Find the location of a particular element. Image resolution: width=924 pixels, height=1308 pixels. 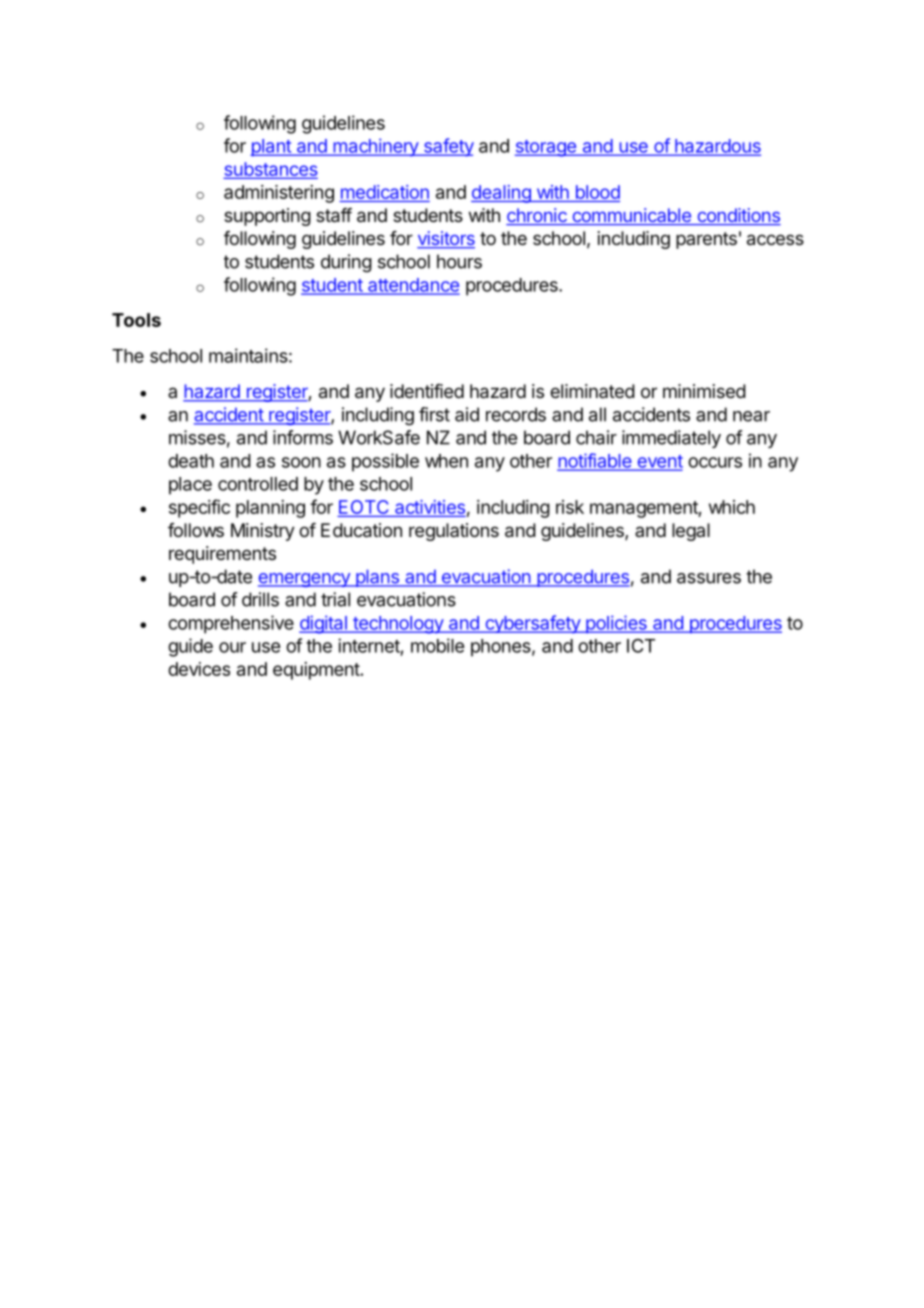

substances is located at coordinates (271, 170).
